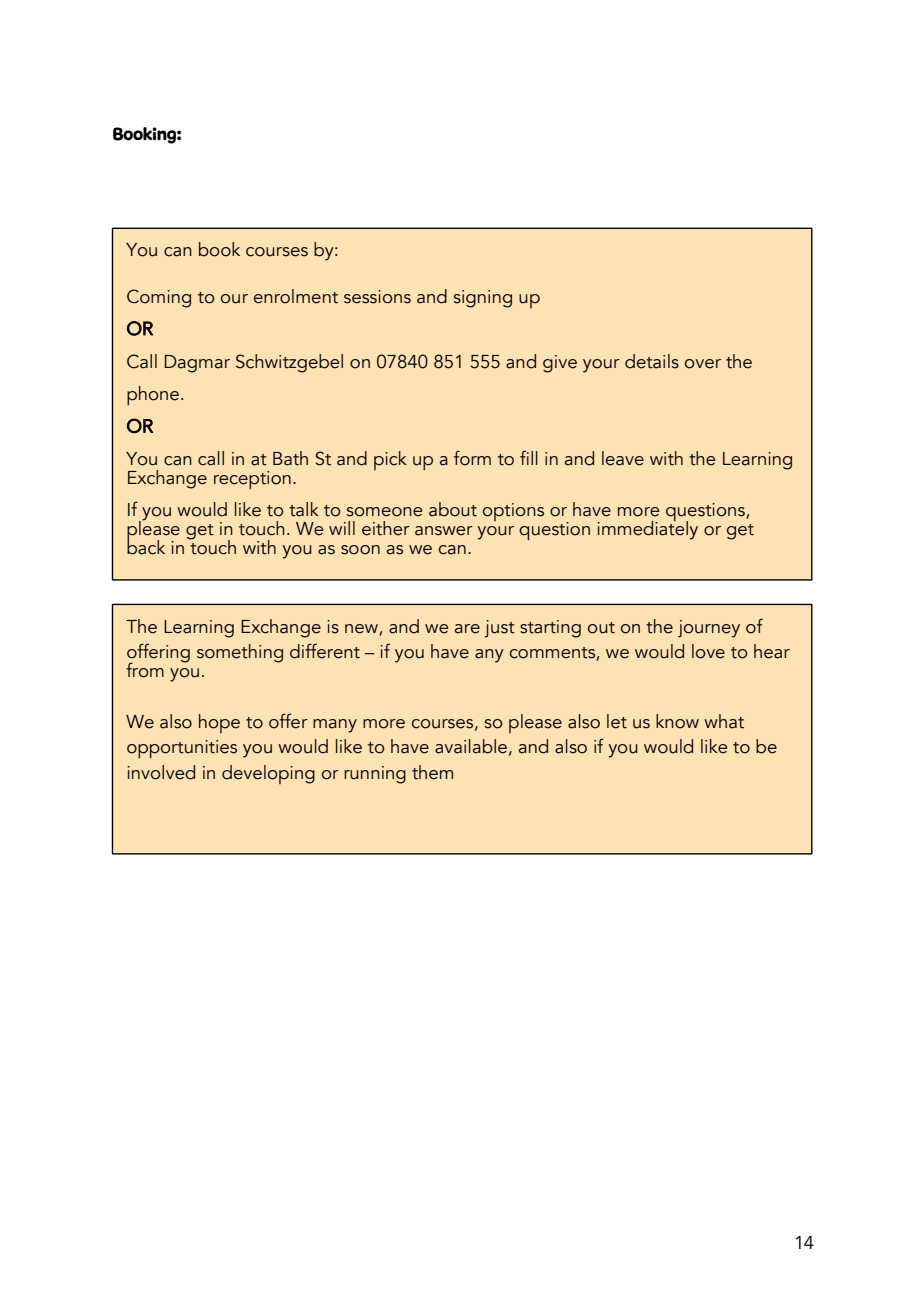 This document has height=1308, width=924. Describe the element at coordinates (182, 749) in the document. I see `opportunities` at that location.
